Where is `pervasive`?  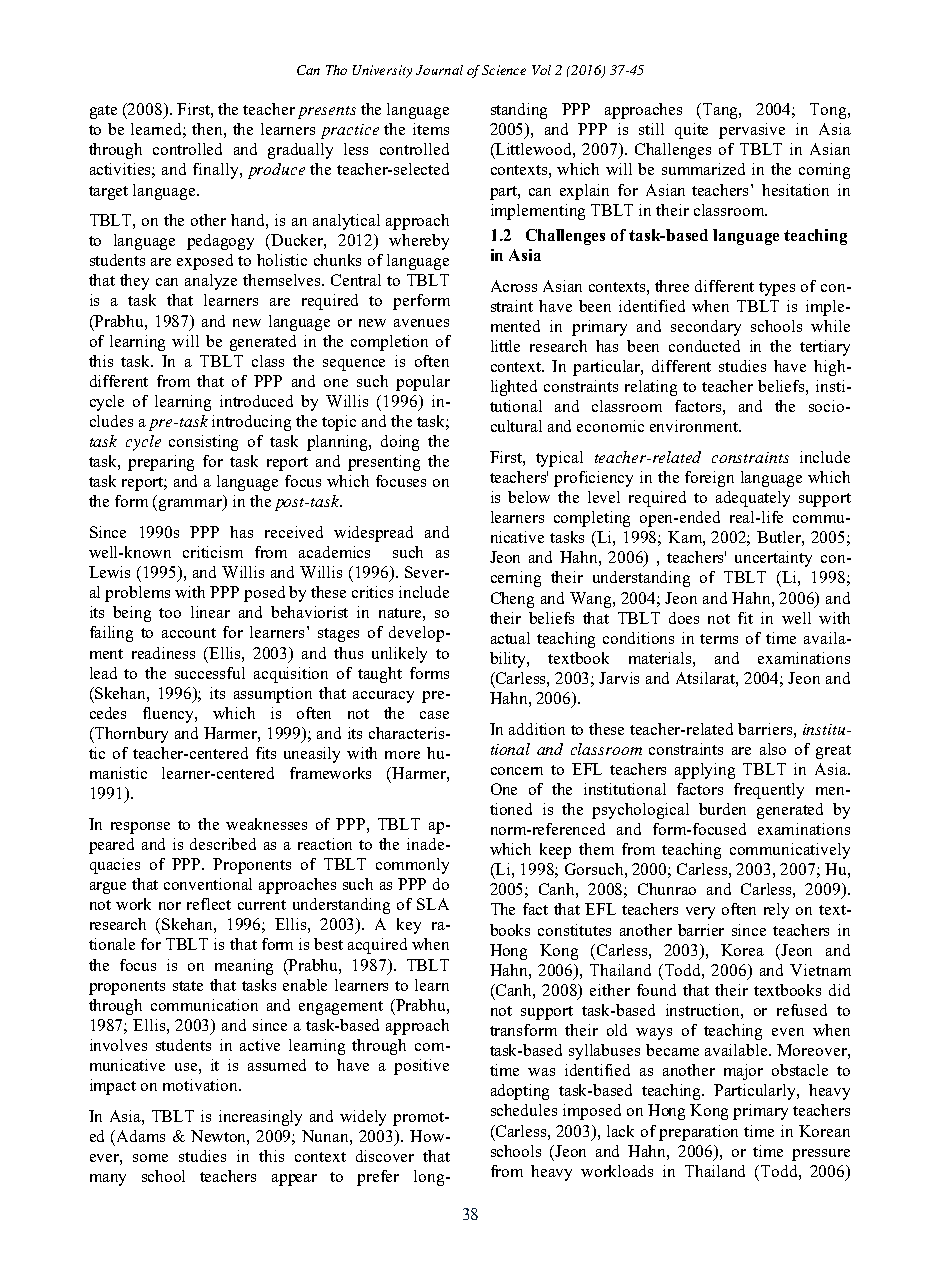
pervasive is located at coordinates (752, 131).
